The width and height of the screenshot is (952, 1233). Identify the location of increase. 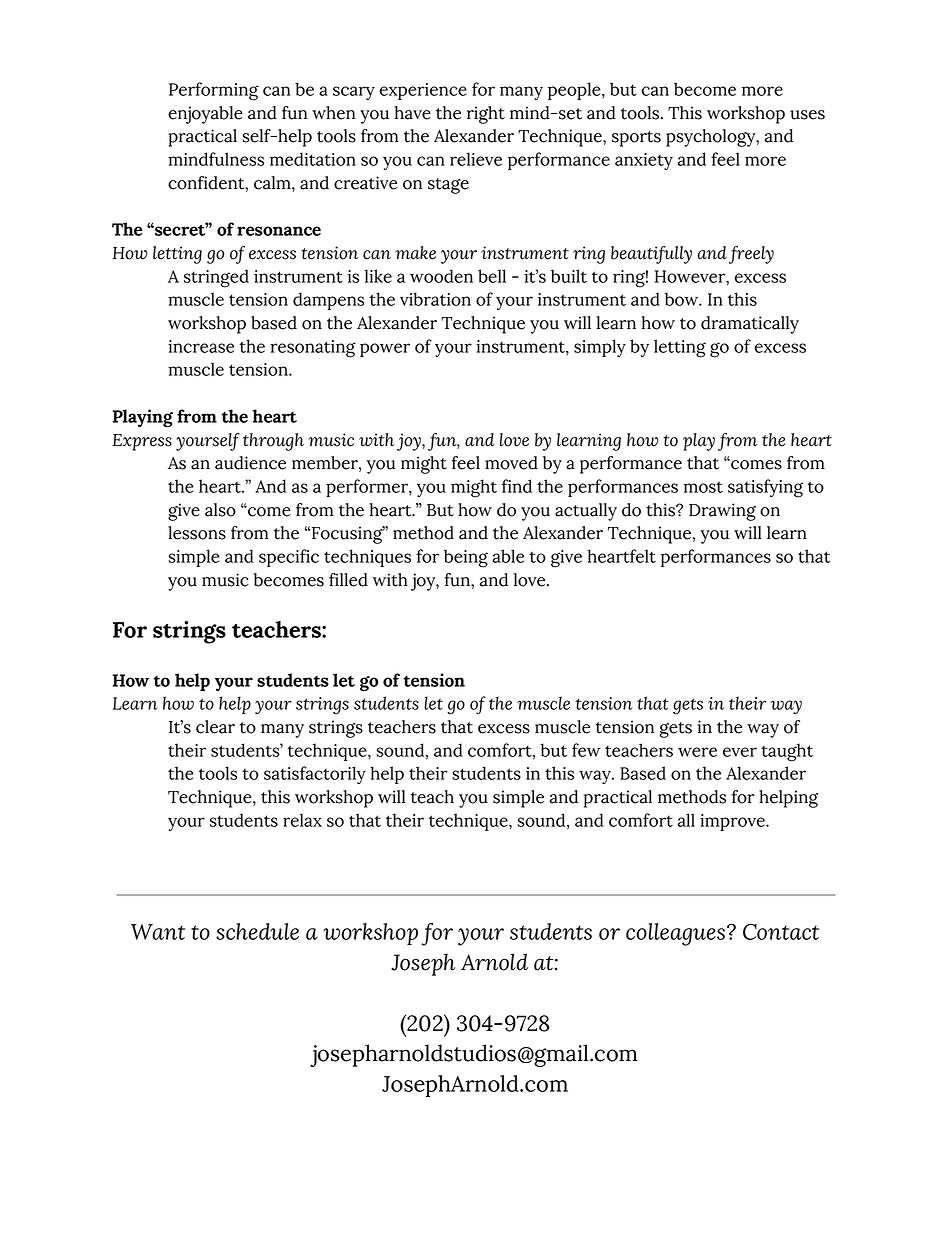
(201, 346).
